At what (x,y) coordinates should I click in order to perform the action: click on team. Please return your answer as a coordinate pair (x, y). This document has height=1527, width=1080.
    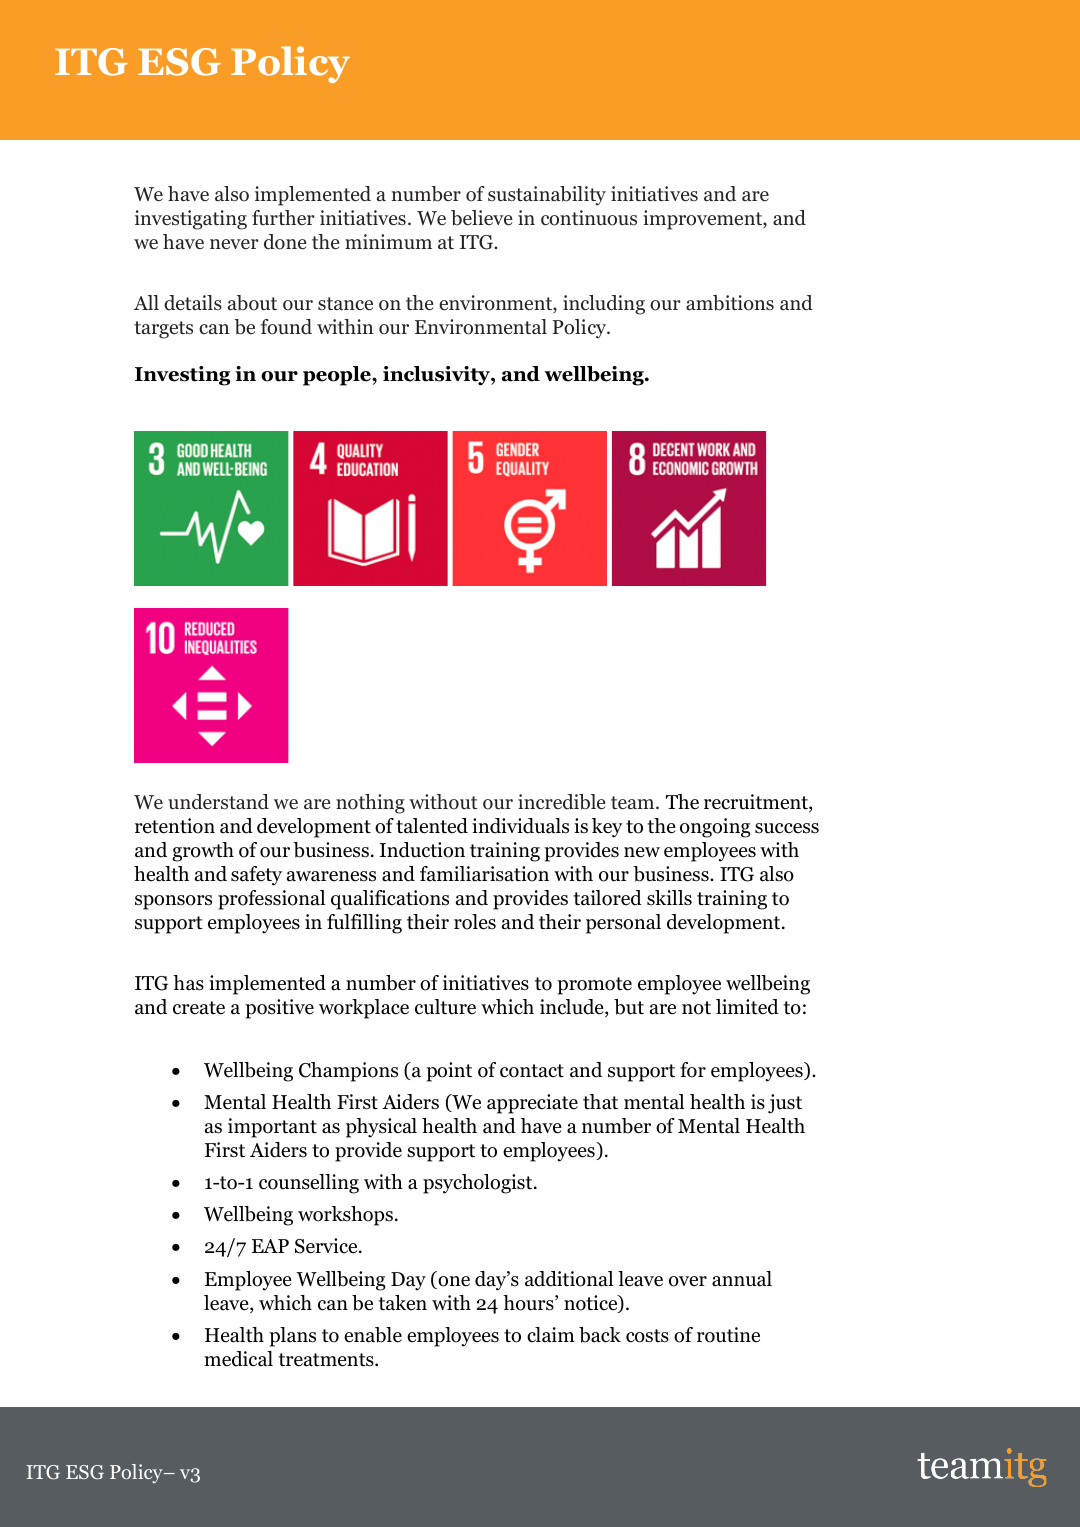
    Looking at the image, I should click on (634, 803).
